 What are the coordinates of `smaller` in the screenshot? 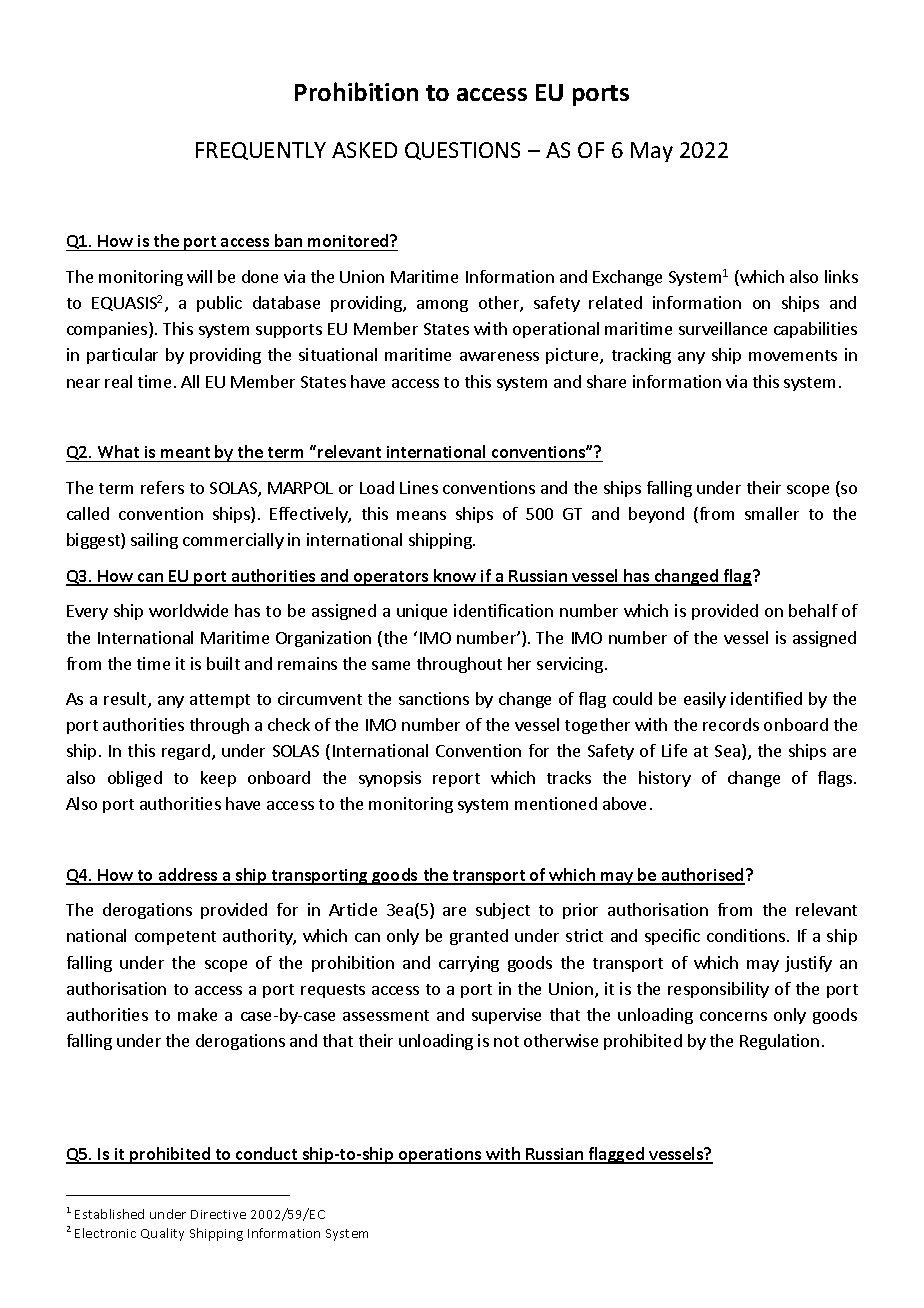 It's located at (772, 513).
